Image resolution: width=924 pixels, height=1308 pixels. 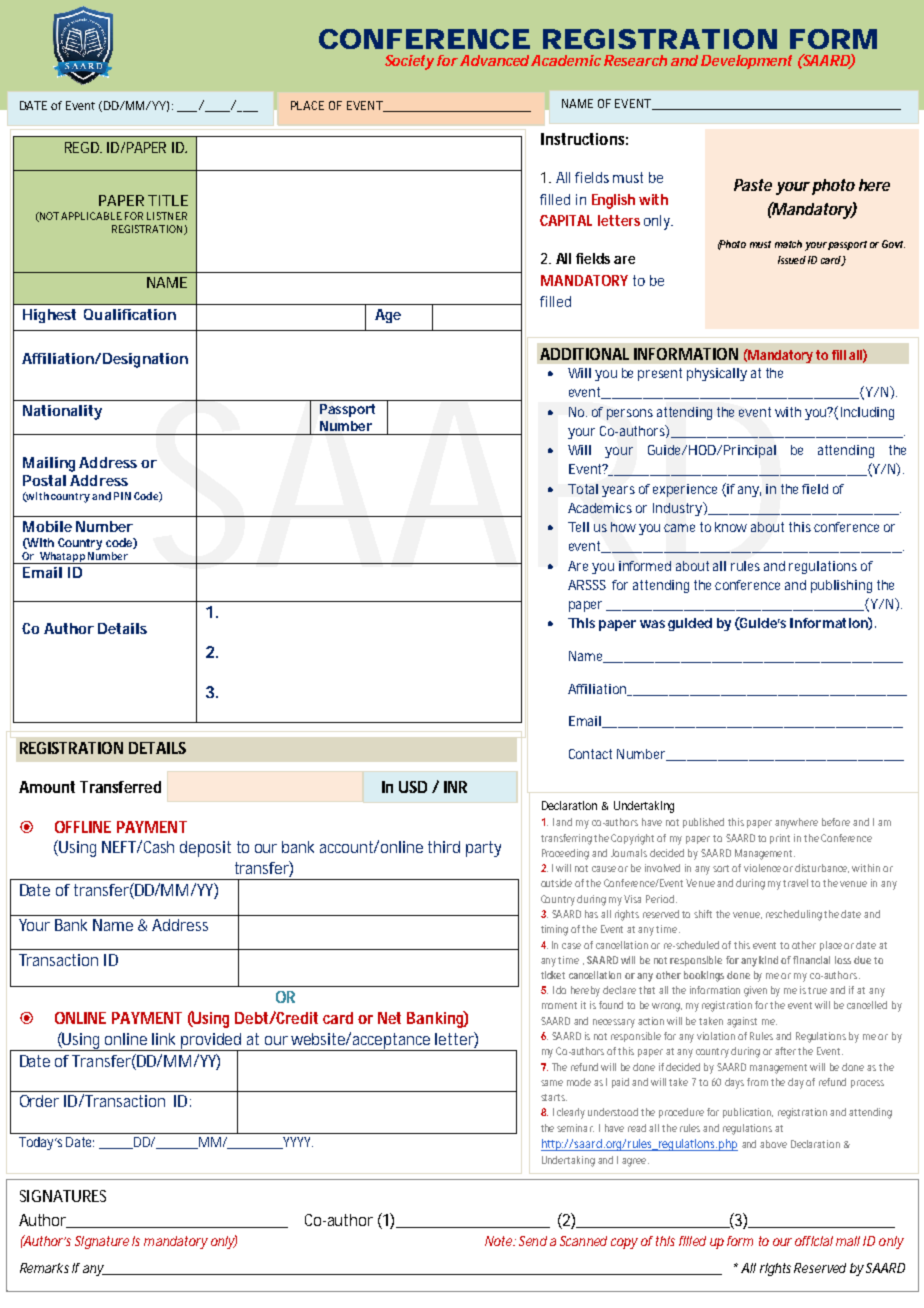 I want to click on before, so click(x=836, y=822).
